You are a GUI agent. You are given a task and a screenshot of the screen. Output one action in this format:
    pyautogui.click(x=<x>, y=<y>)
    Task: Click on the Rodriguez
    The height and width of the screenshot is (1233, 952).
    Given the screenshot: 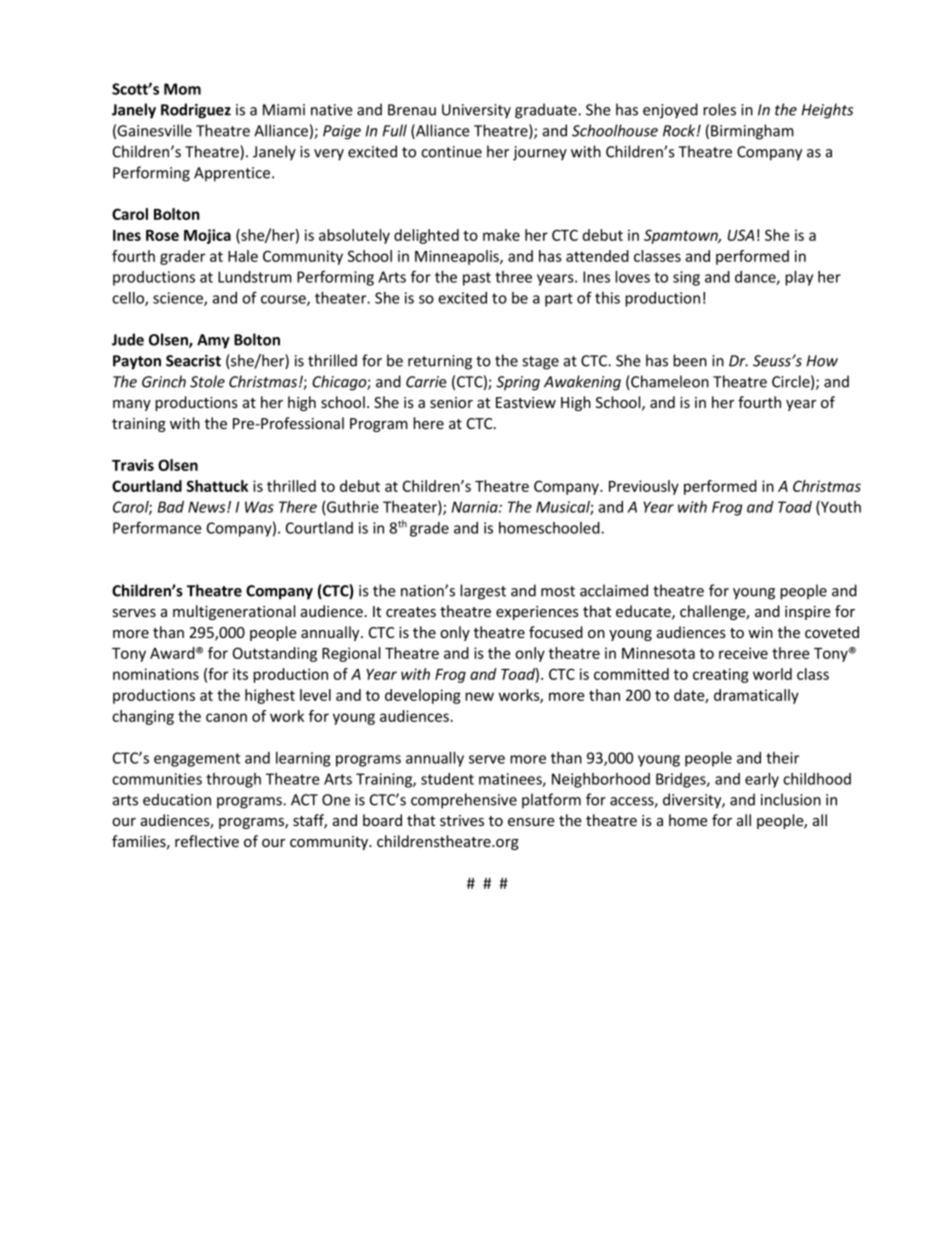 What is the action you would take?
    pyautogui.click(x=196, y=111)
